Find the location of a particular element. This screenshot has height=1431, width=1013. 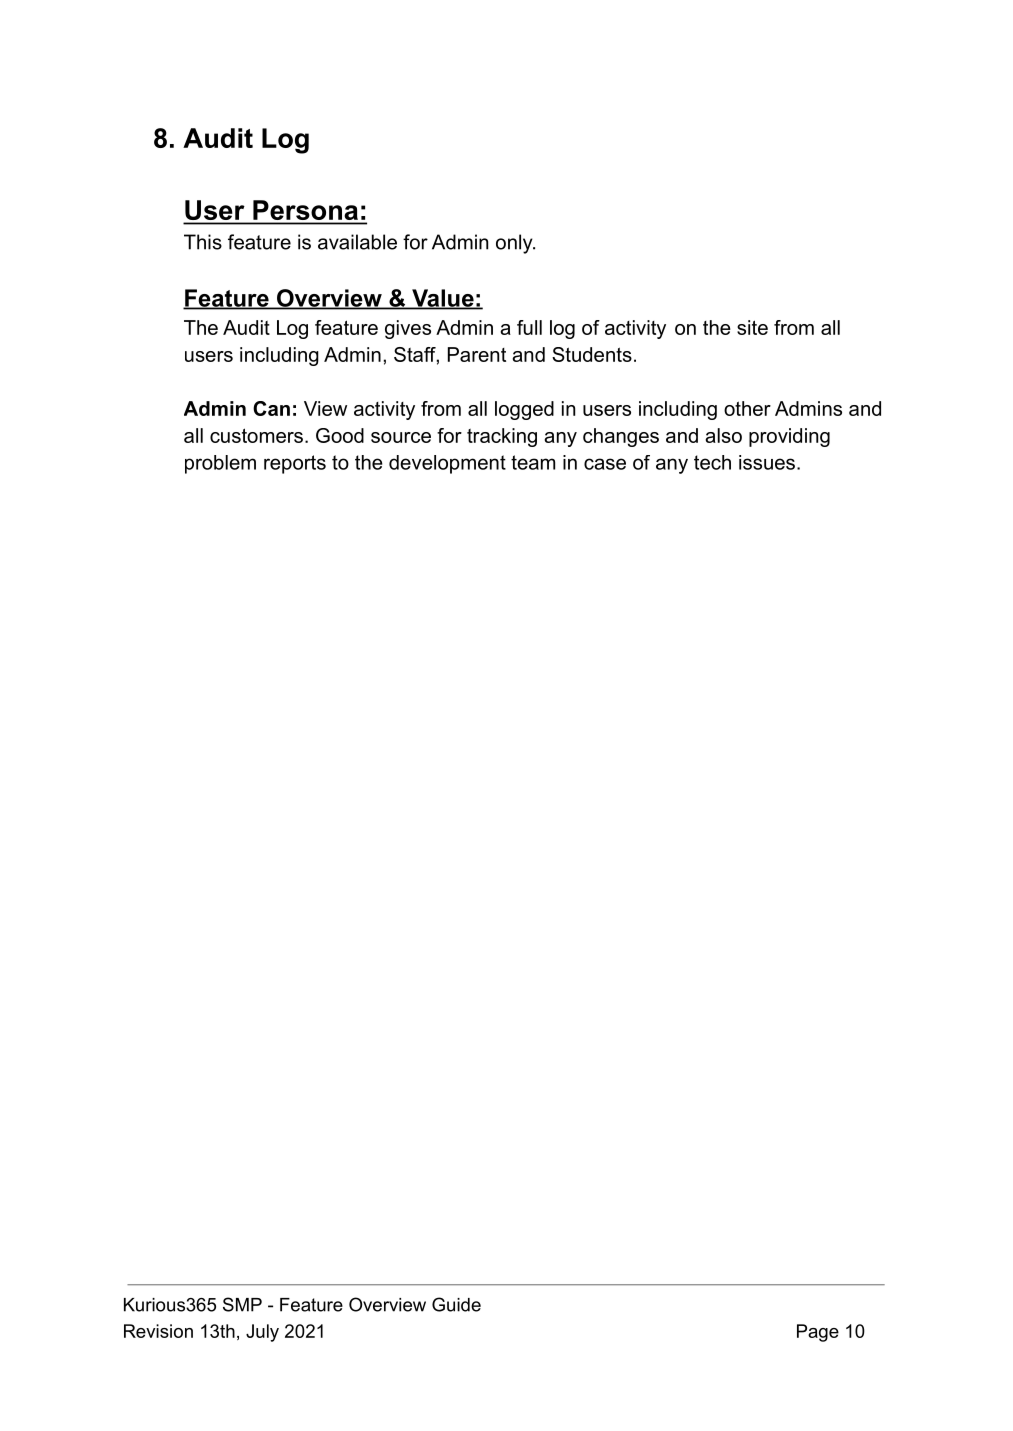

Guide is located at coordinates (456, 1304).
